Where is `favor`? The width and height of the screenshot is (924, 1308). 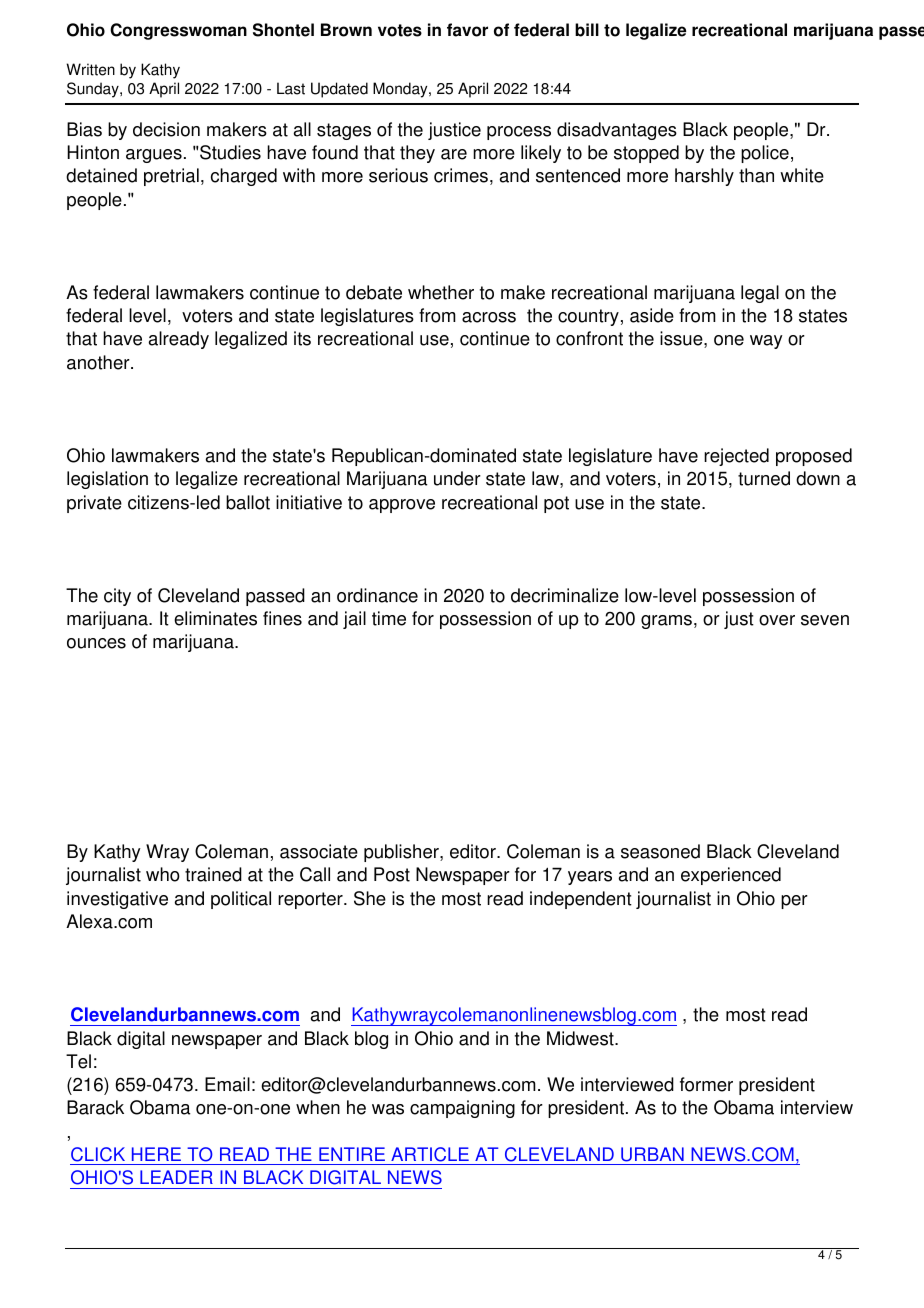 favor is located at coordinates (467, 30).
